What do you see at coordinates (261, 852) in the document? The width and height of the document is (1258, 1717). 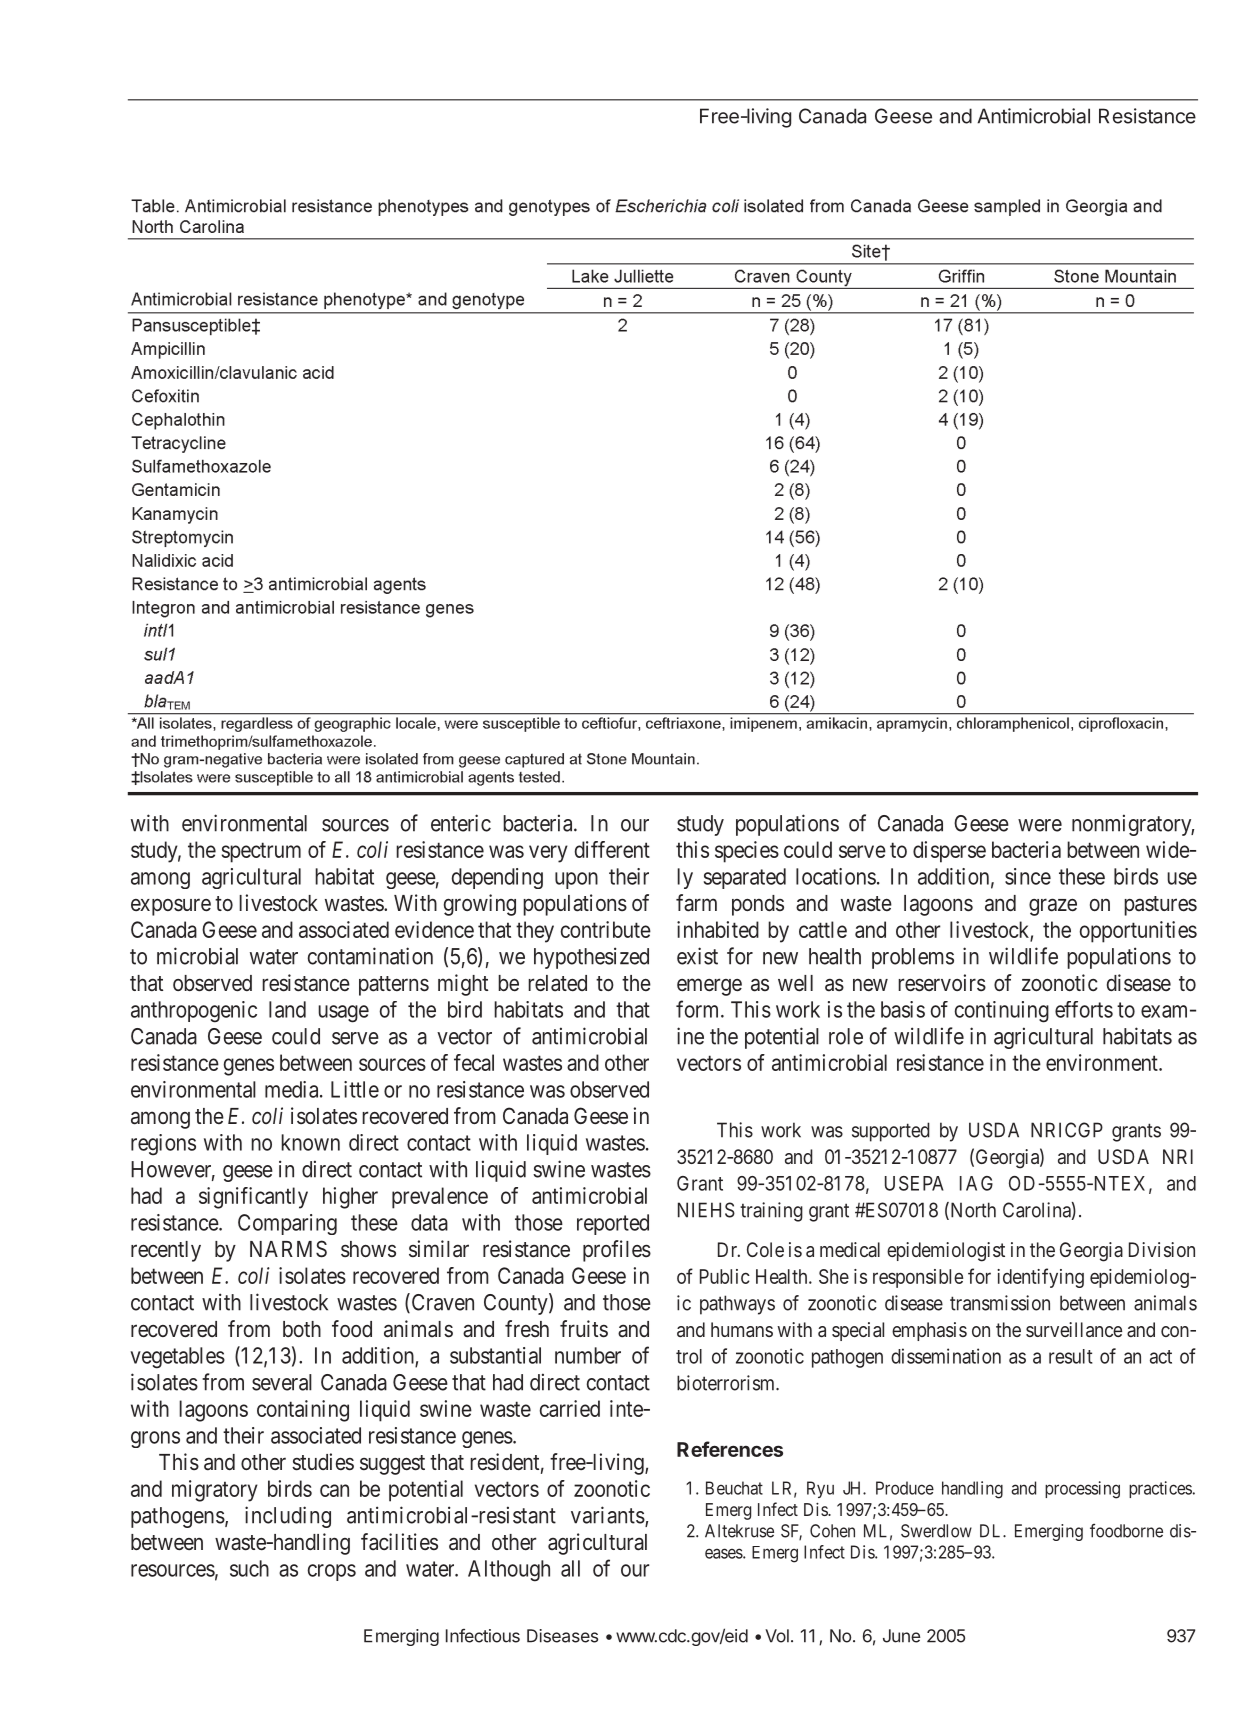 I see `spectrum` at bounding box center [261, 852].
